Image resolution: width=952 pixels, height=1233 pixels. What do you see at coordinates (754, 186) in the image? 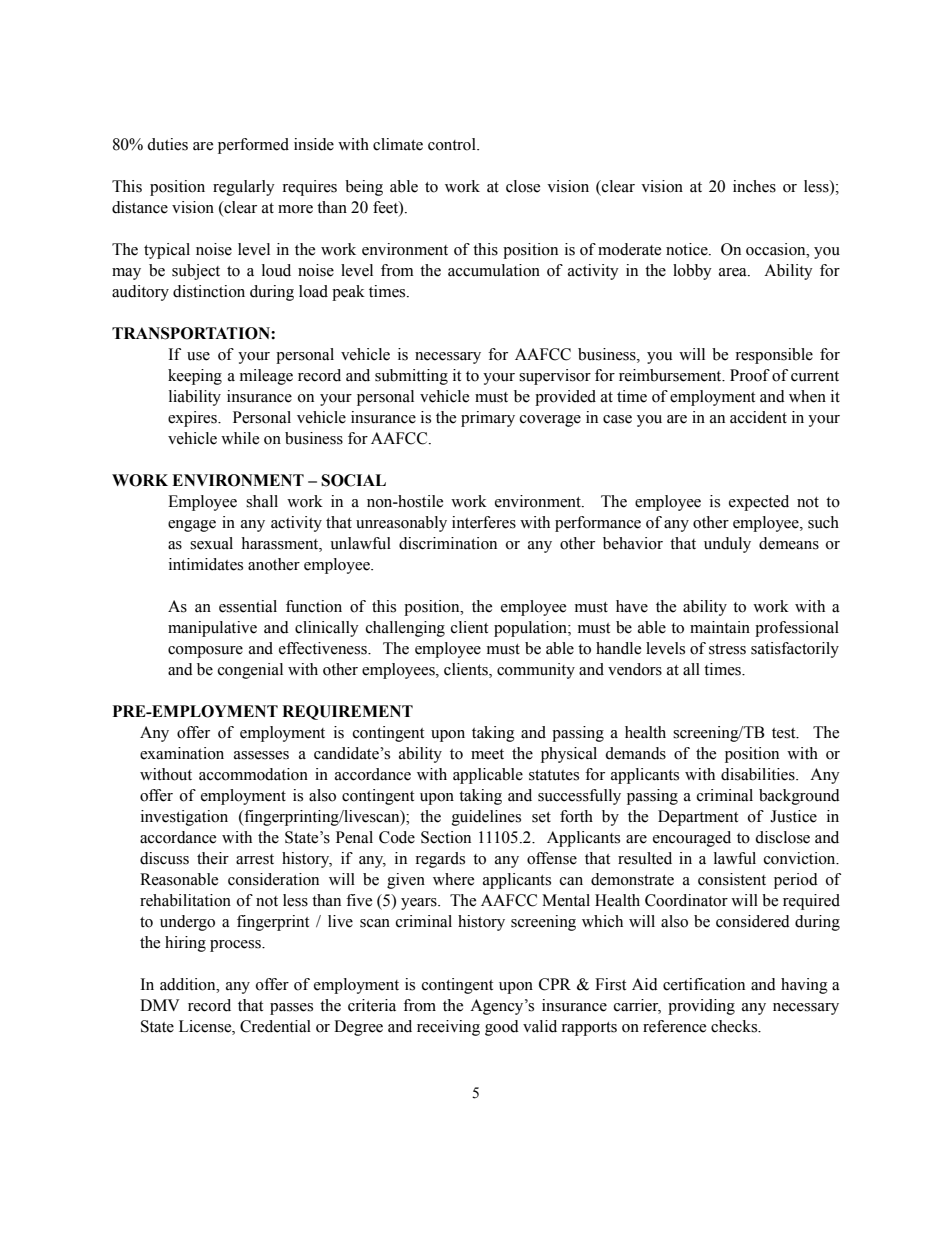
I see `inches` at bounding box center [754, 186].
